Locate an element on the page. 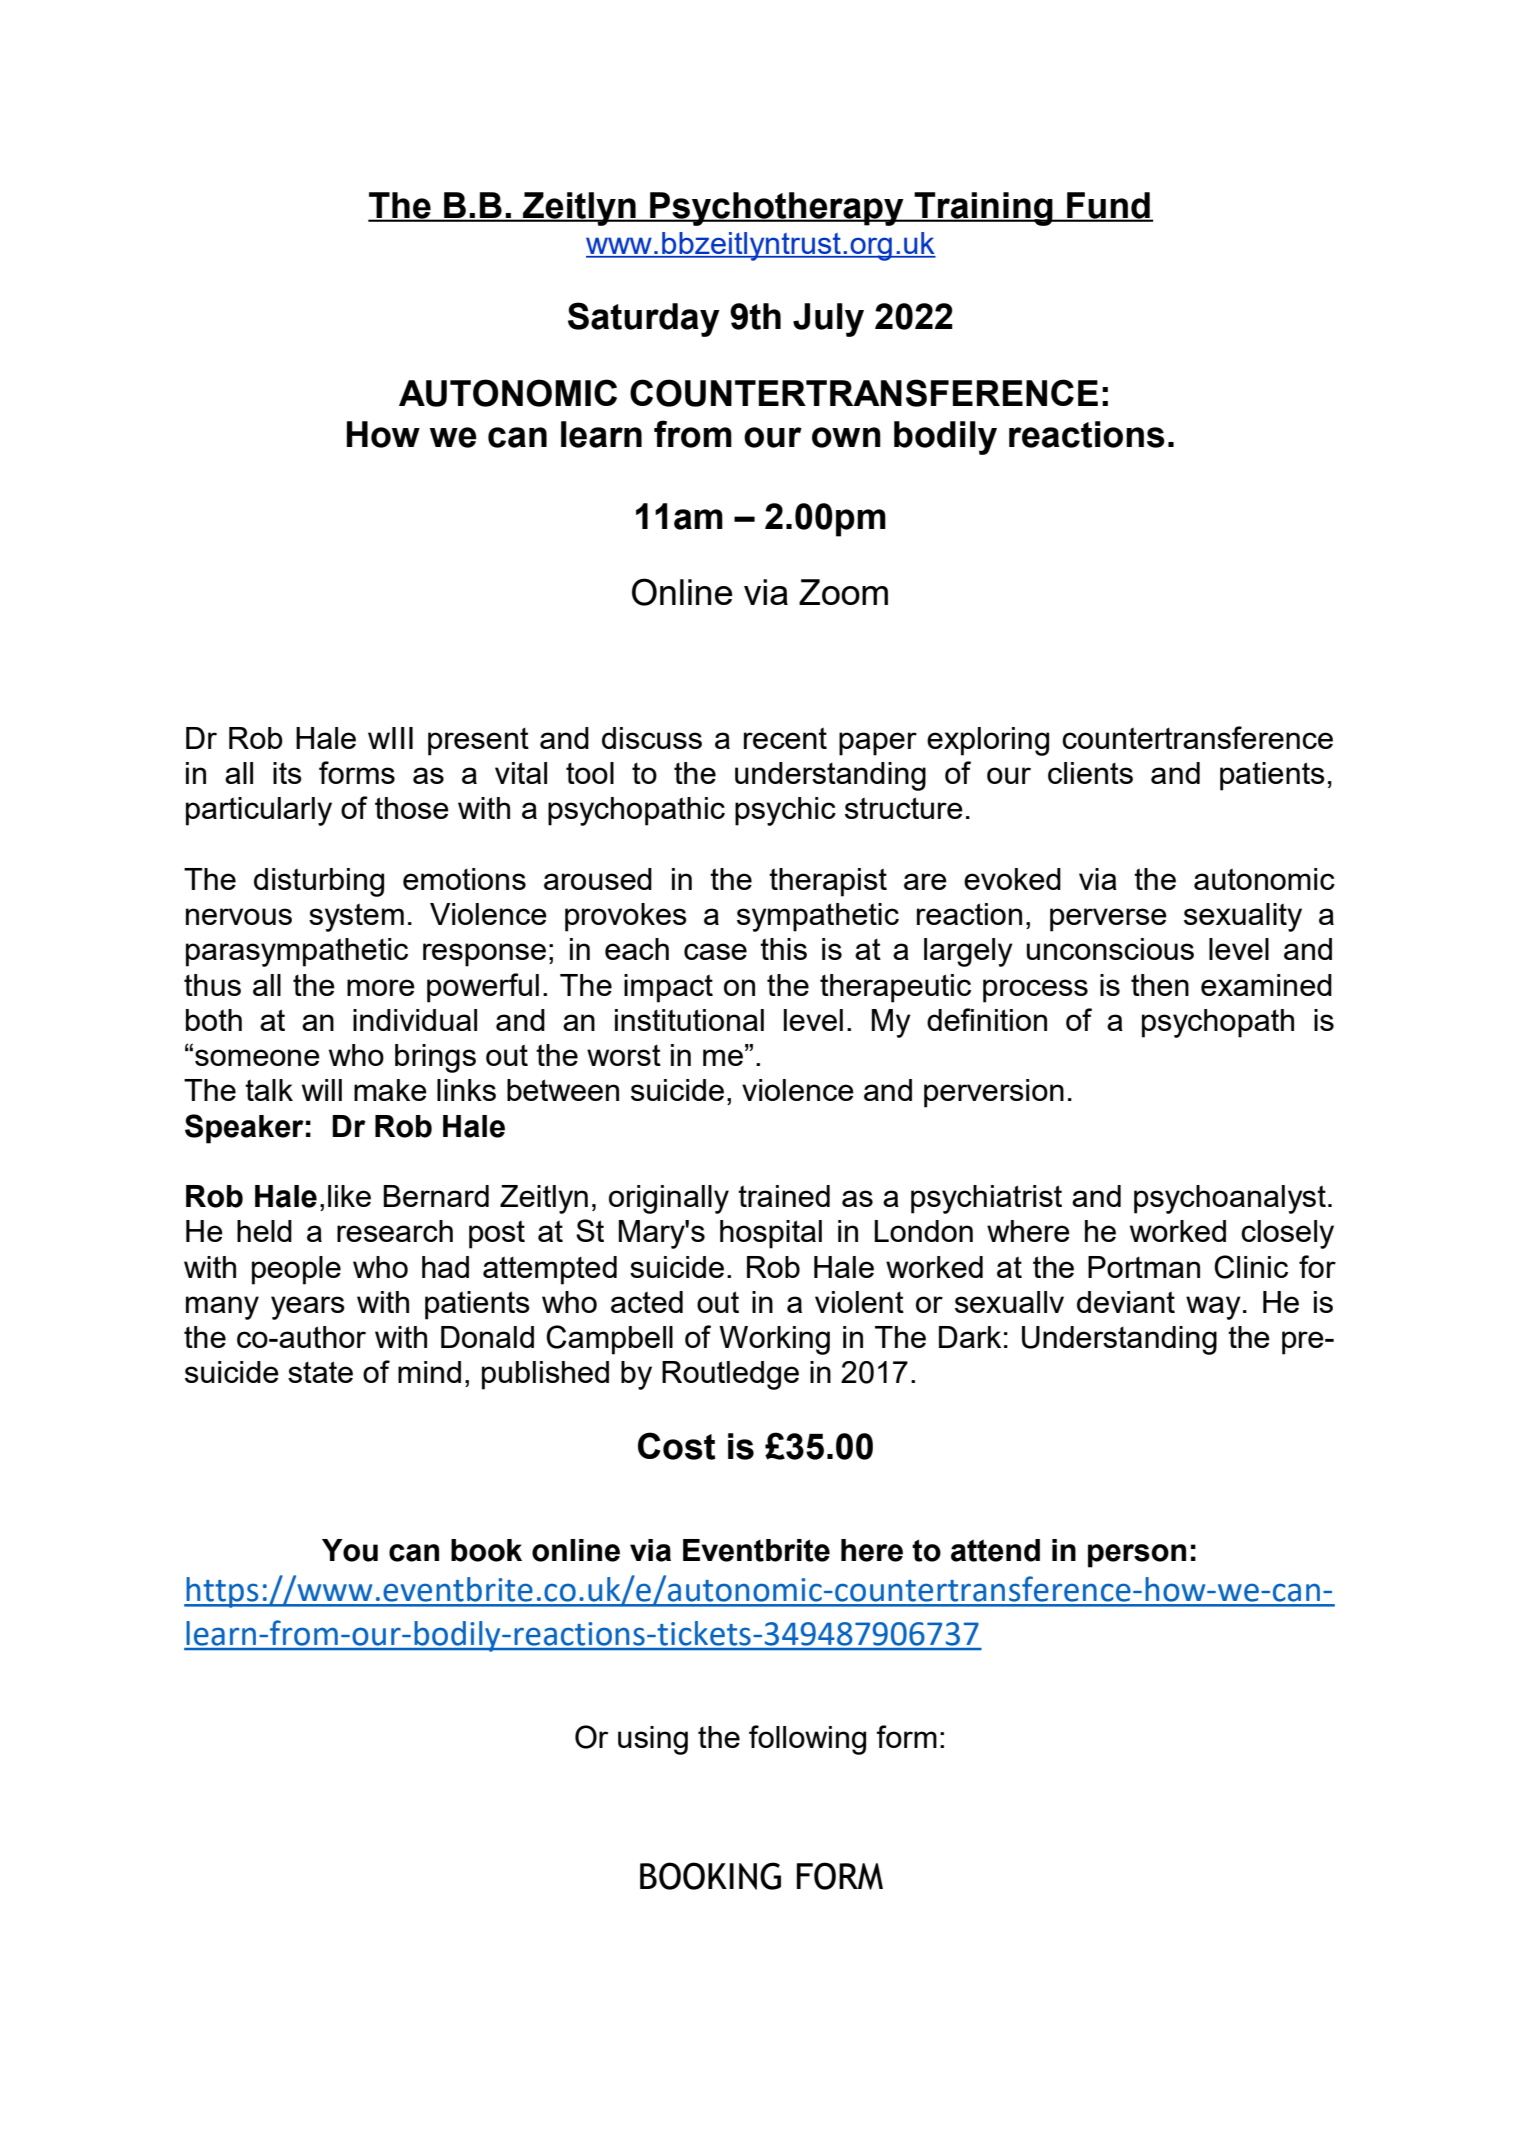 This document has width=1520, height=2151. more is located at coordinates (381, 987).
